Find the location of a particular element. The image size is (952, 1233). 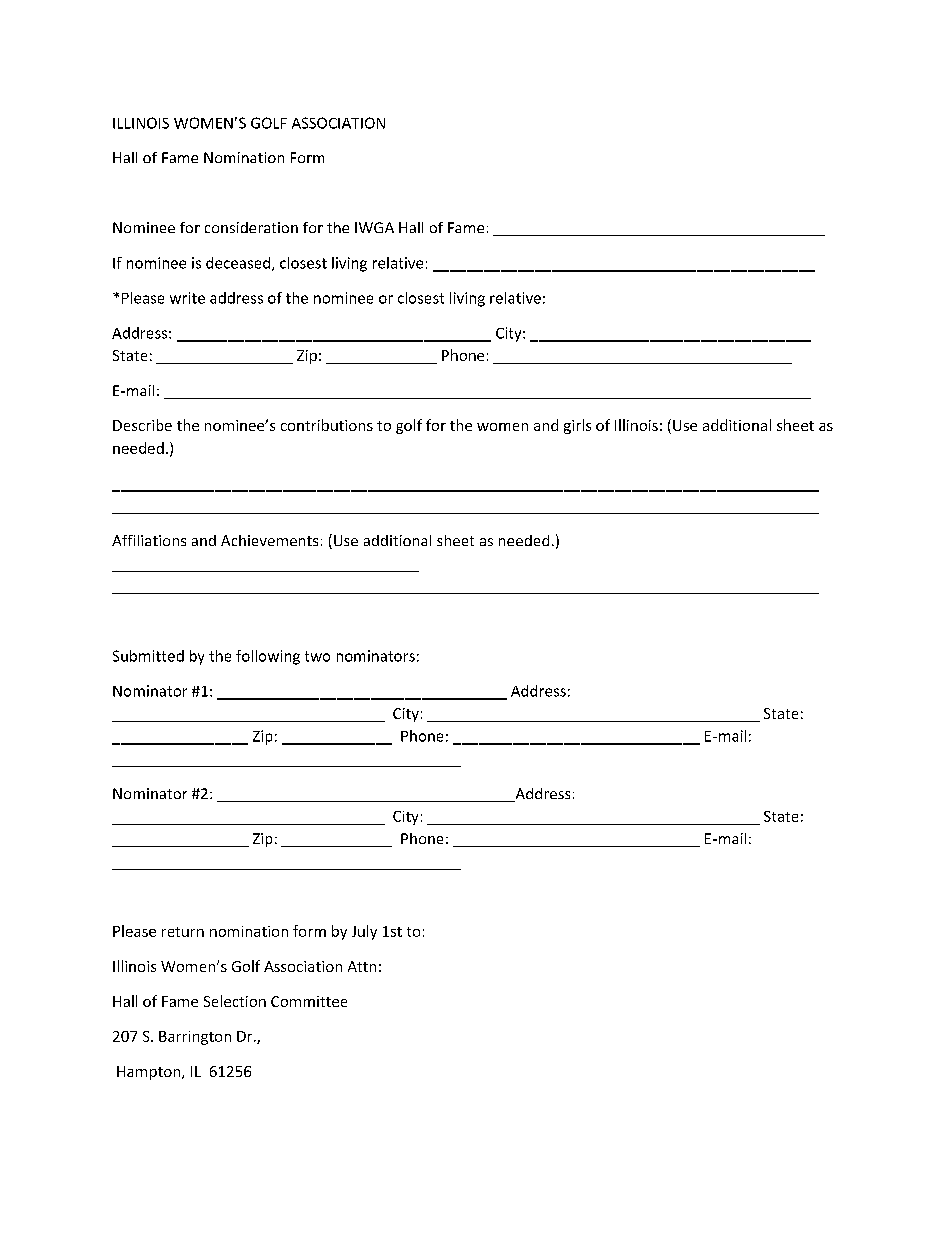

Affiliations is located at coordinates (149, 540).
